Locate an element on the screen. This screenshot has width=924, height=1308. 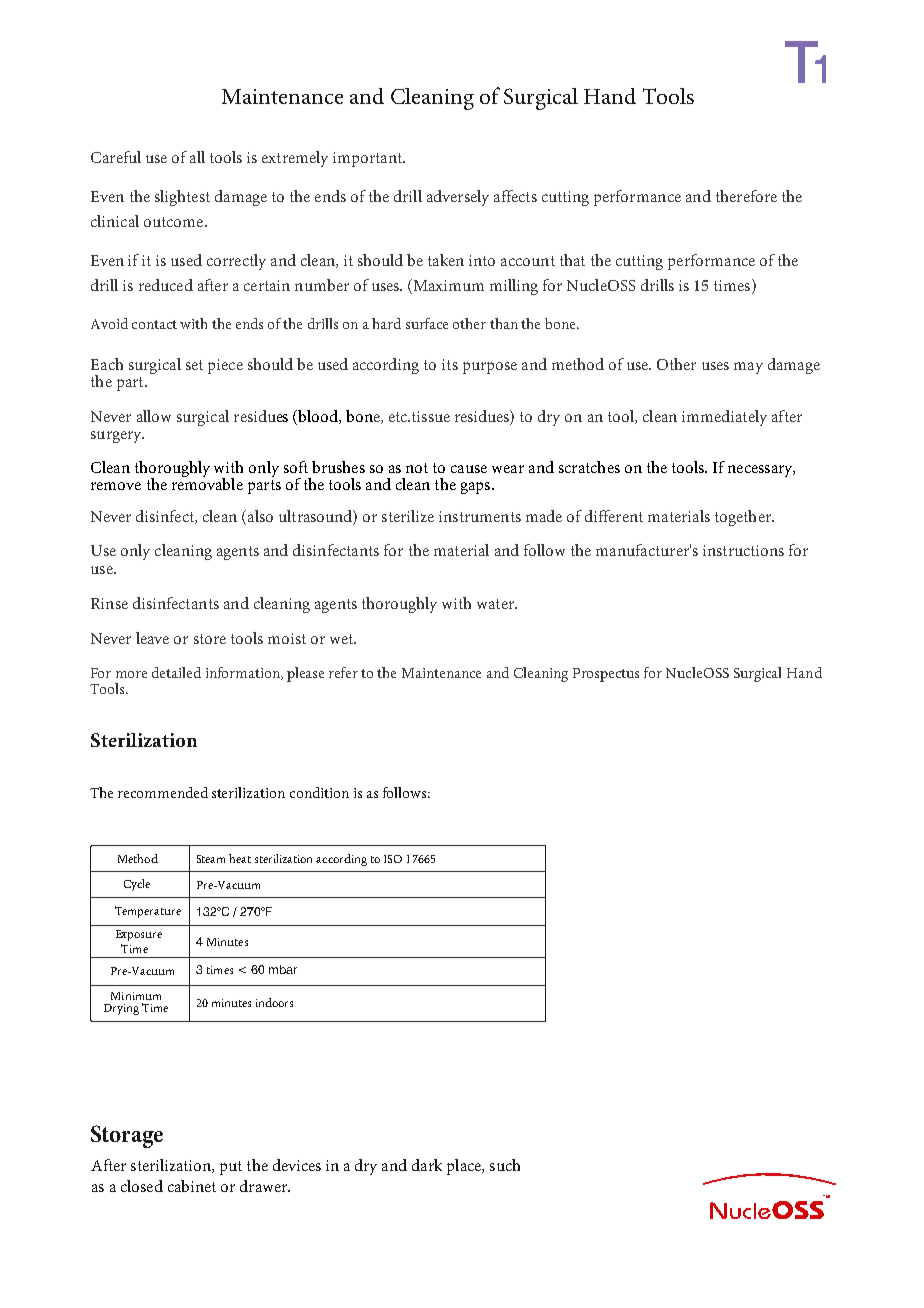
slightest is located at coordinates (182, 198).
